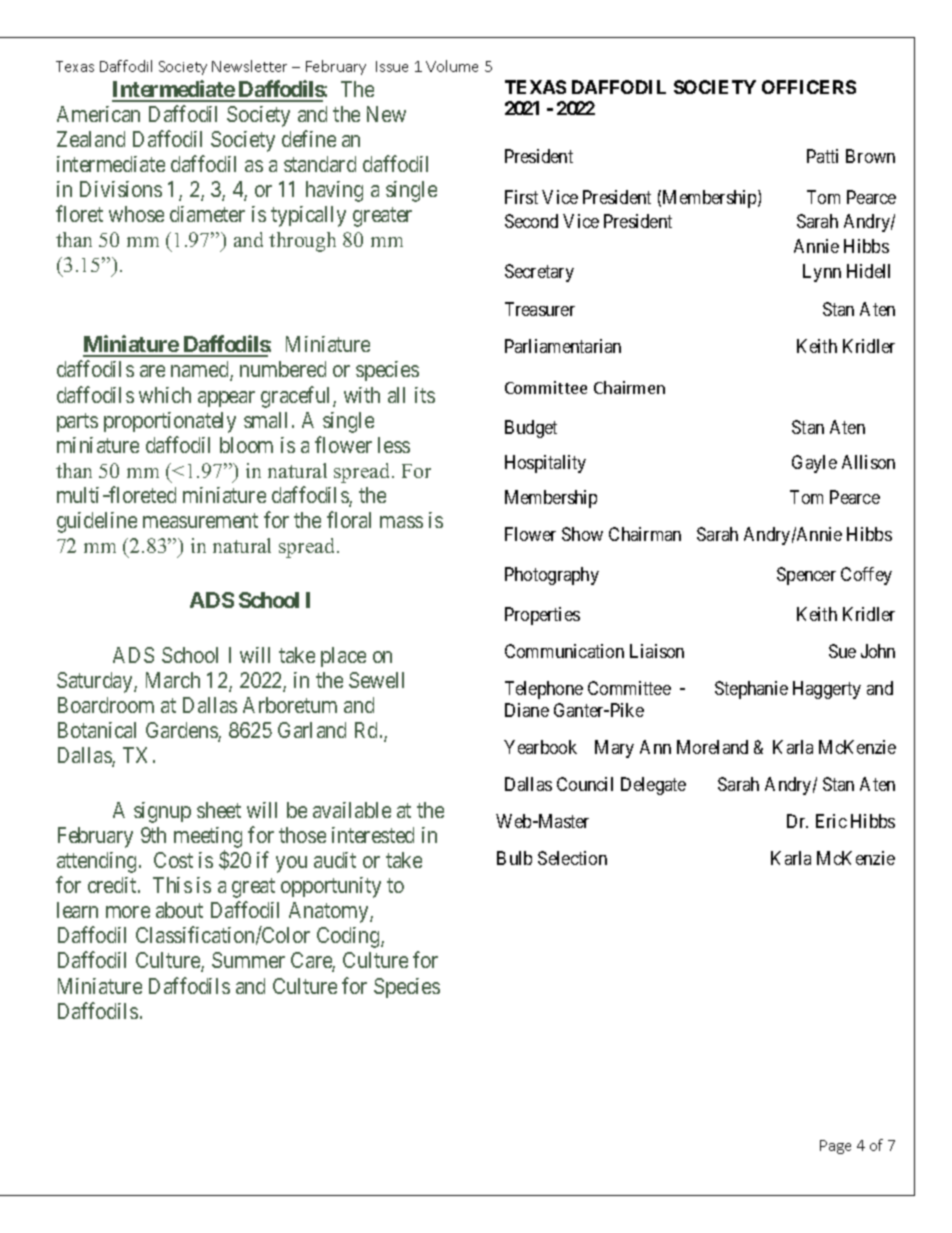 Image resolution: width=952 pixels, height=1233 pixels. What do you see at coordinates (248, 960) in the document?
I see `Summer` at bounding box center [248, 960].
